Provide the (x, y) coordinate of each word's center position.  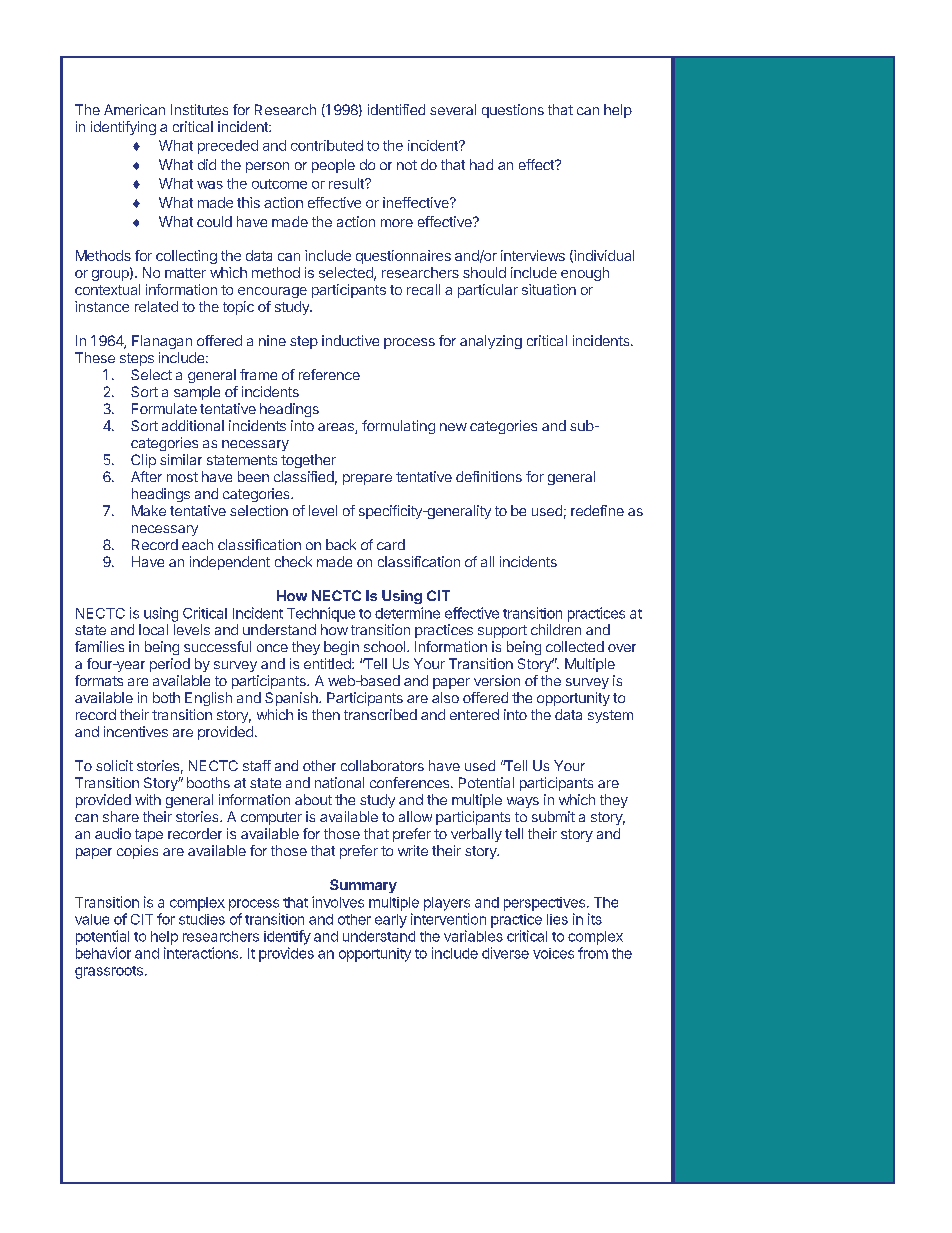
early (391, 921)
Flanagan (162, 342)
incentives (136, 731)
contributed (327, 145)
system (610, 716)
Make (149, 510)
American (134, 109)
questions (513, 111)
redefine (597, 510)
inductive (350, 340)
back (341, 544)
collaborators (382, 765)
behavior (103, 953)
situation (549, 289)
